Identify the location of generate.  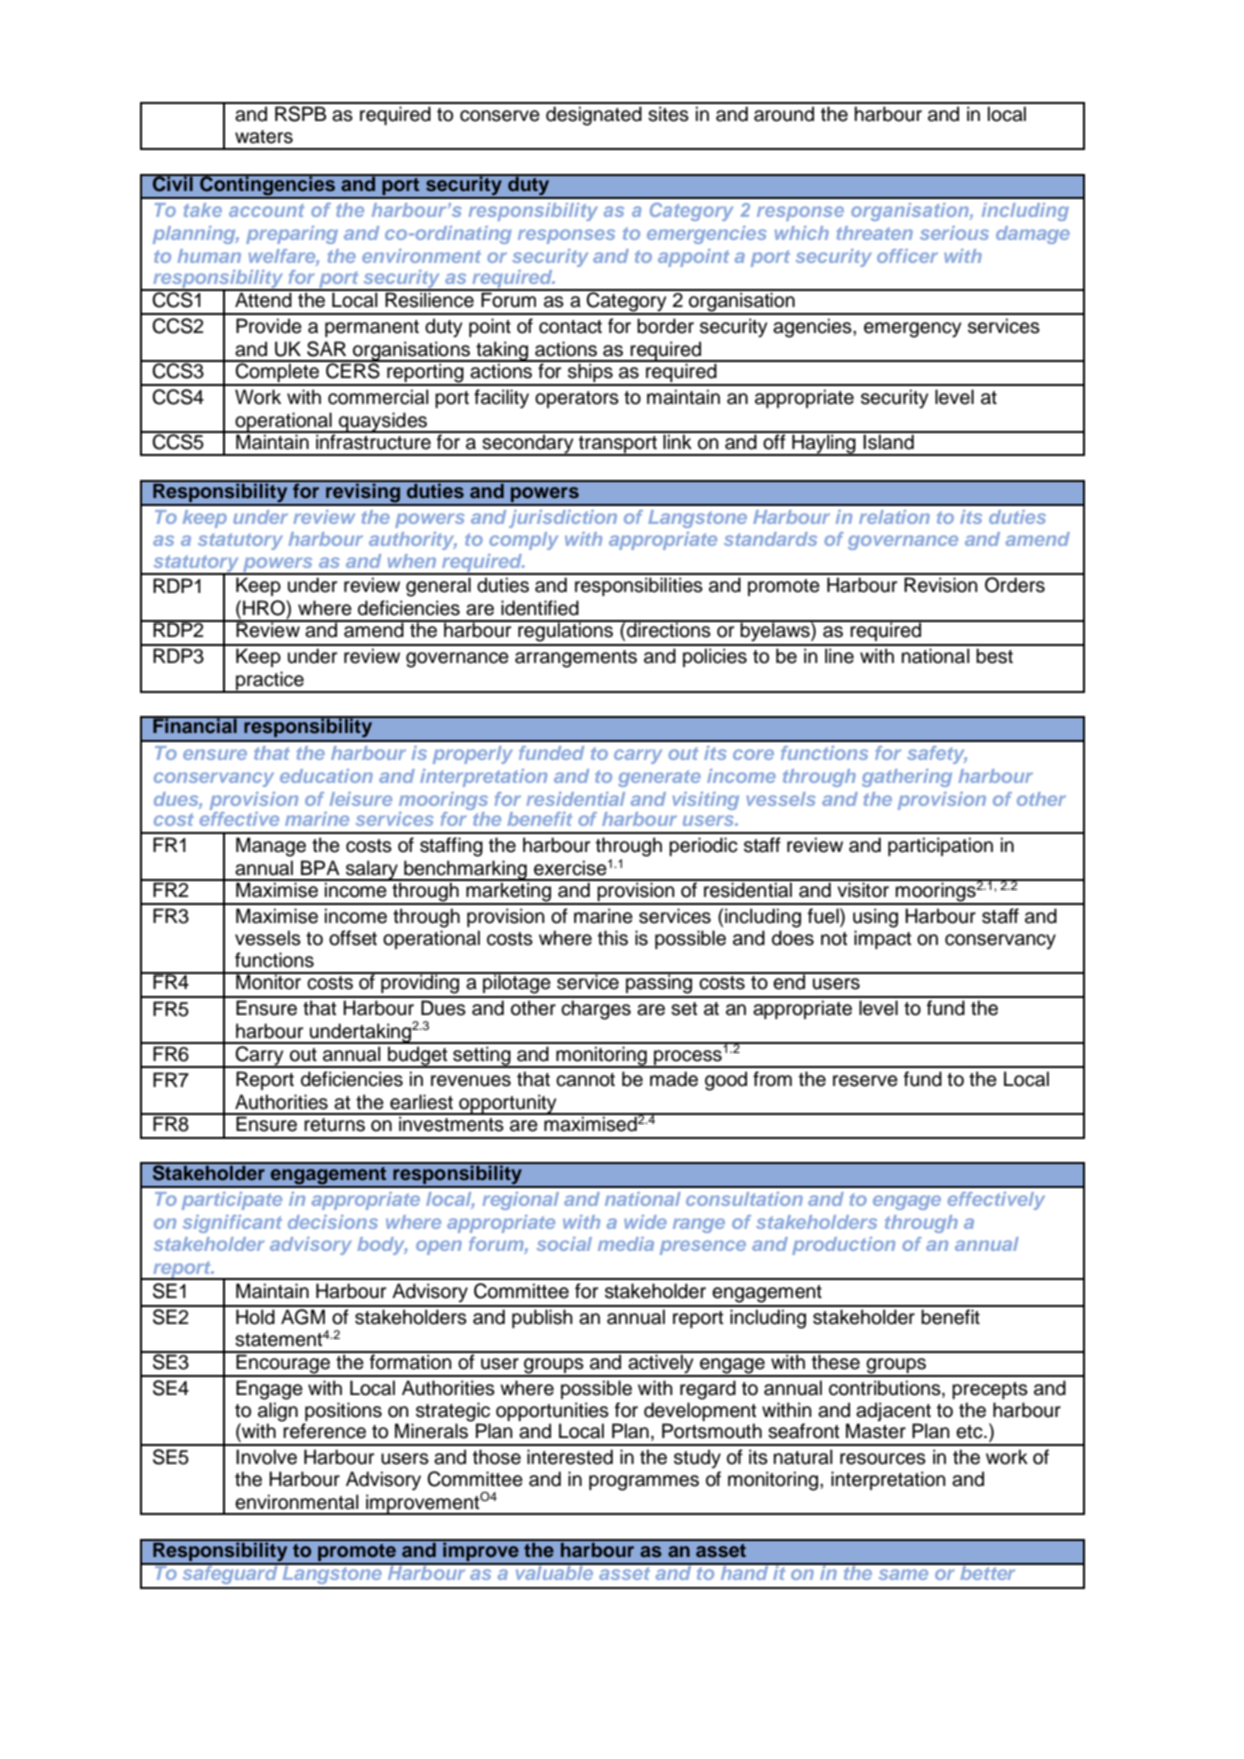
(659, 778).
